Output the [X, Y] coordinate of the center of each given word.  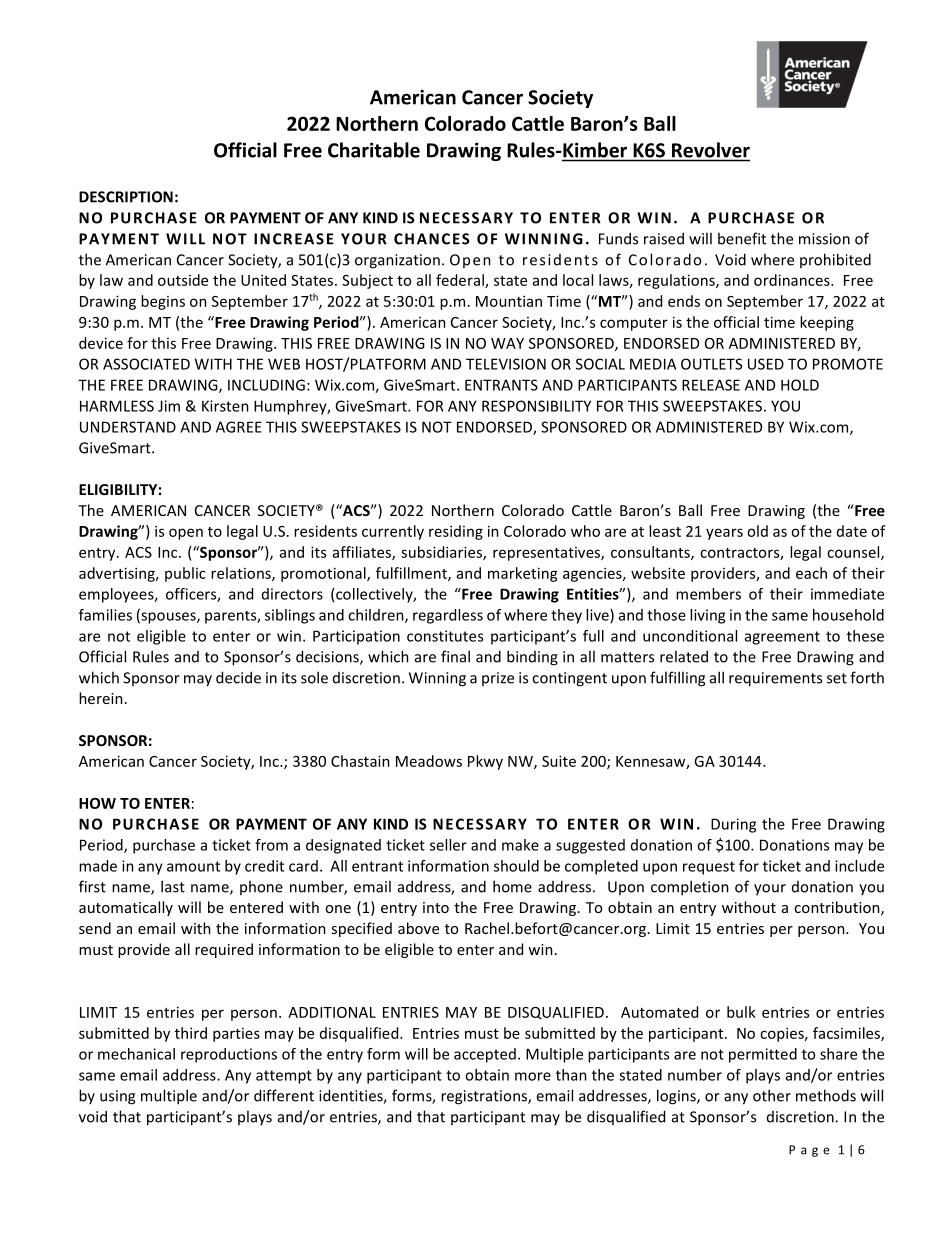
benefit [742, 238]
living [707, 616]
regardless [448, 616]
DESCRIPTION [126, 197]
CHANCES [432, 239]
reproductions [229, 1055]
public [185, 574]
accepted [485, 1055]
